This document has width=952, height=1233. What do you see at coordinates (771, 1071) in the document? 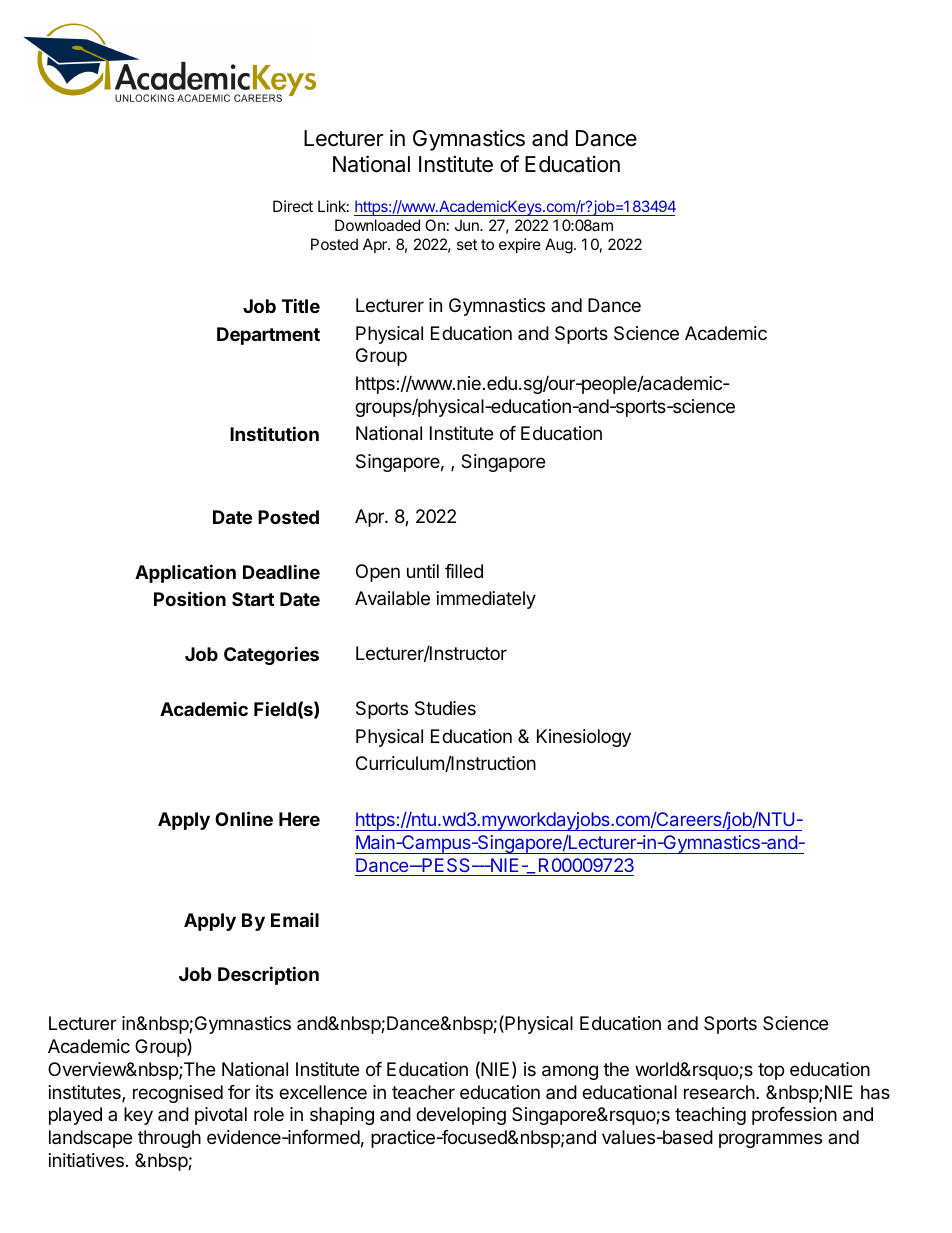
I see `top` at bounding box center [771, 1071].
